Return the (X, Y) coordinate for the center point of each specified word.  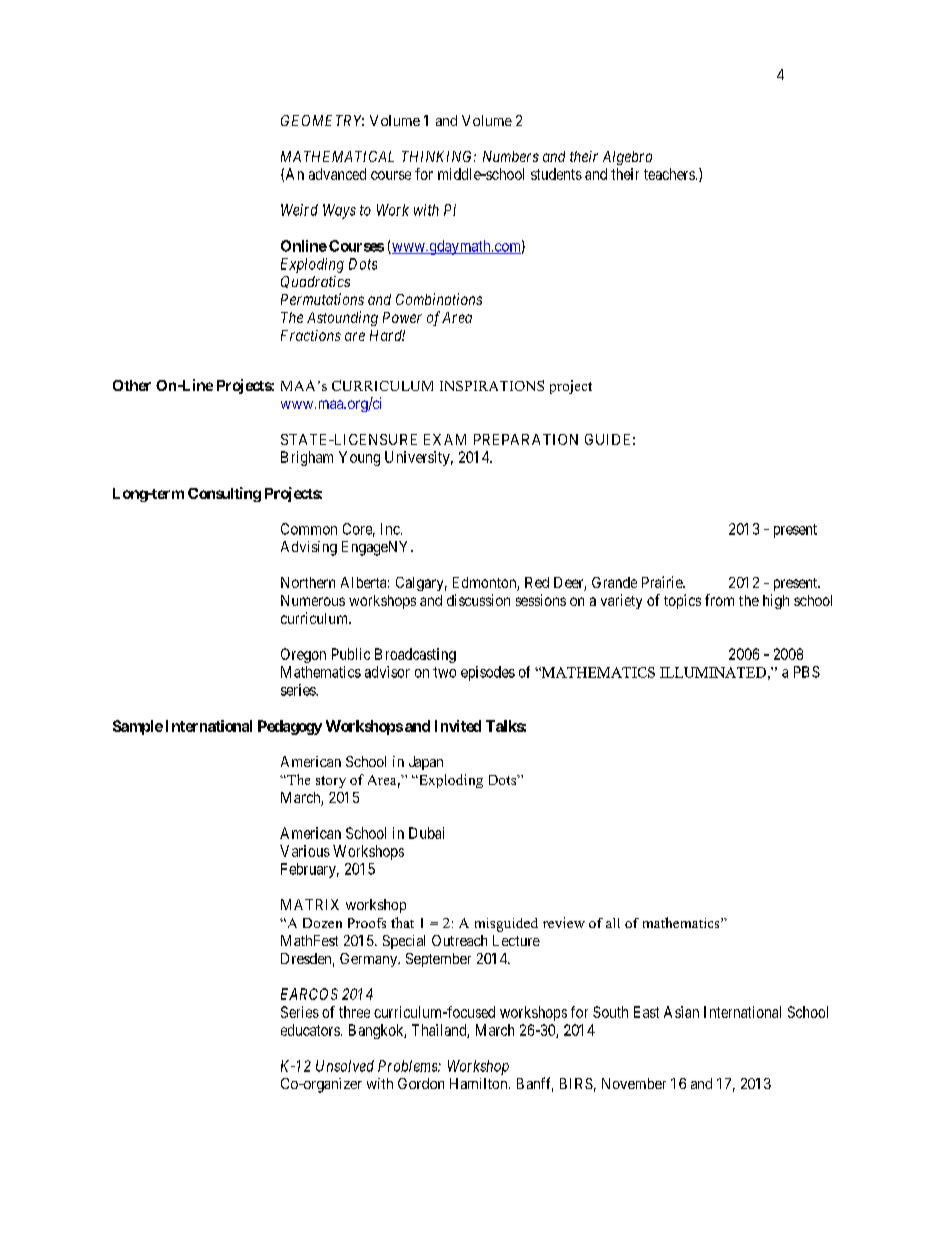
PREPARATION (526, 439)
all (613, 923)
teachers (669, 174)
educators (310, 1030)
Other (132, 385)
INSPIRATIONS (492, 385)
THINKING (439, 156)
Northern (308, 582)
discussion (478, 600)
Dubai (426, 833)
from (719, 600)
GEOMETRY (322, 120)
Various (305, 851)
